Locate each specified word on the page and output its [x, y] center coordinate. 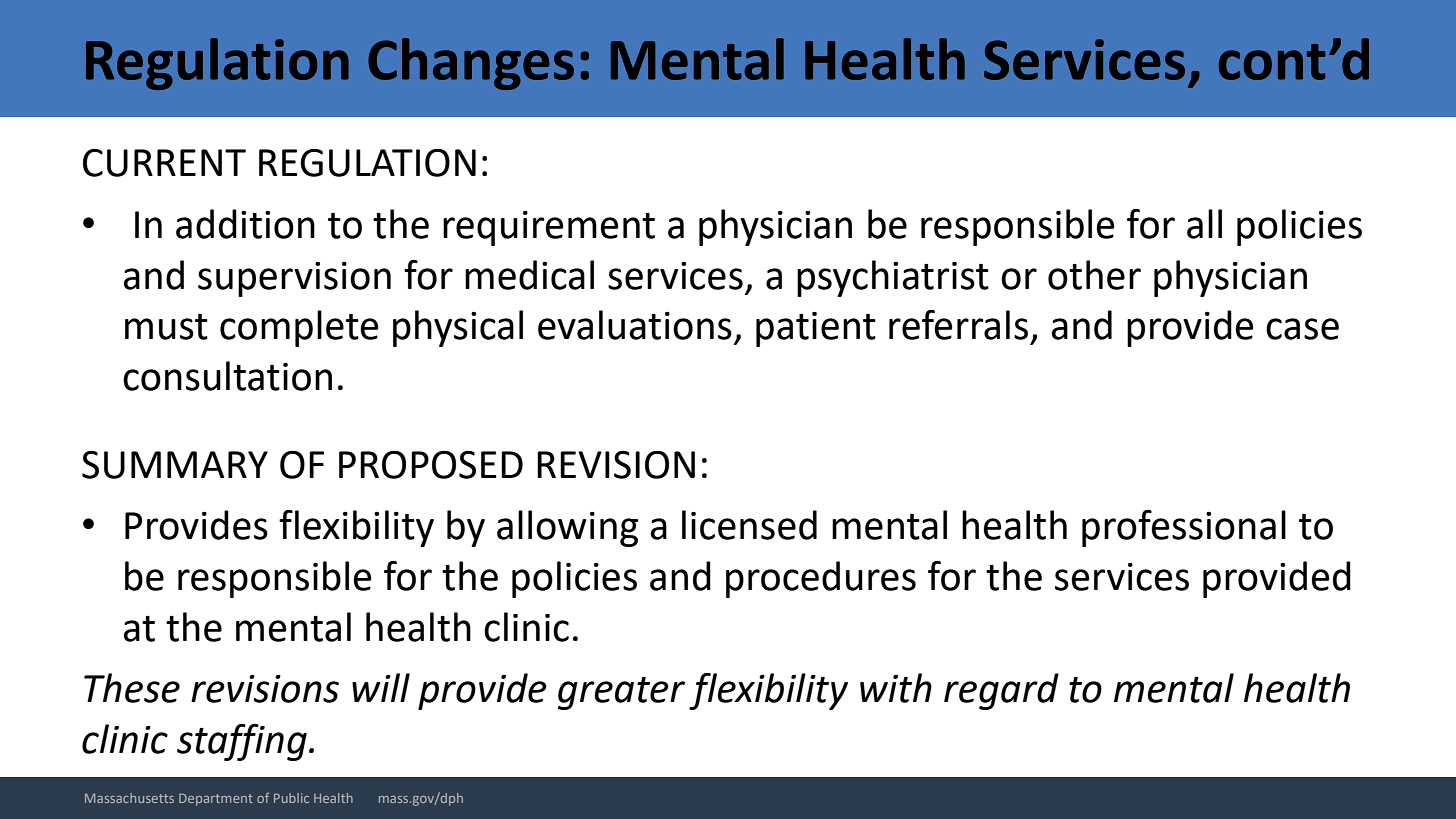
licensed [749, 525]
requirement [549, 228]
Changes [471, 64]
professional [1184, 528]
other [1094, 275]
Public [291, 798]
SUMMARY [175, 465]
